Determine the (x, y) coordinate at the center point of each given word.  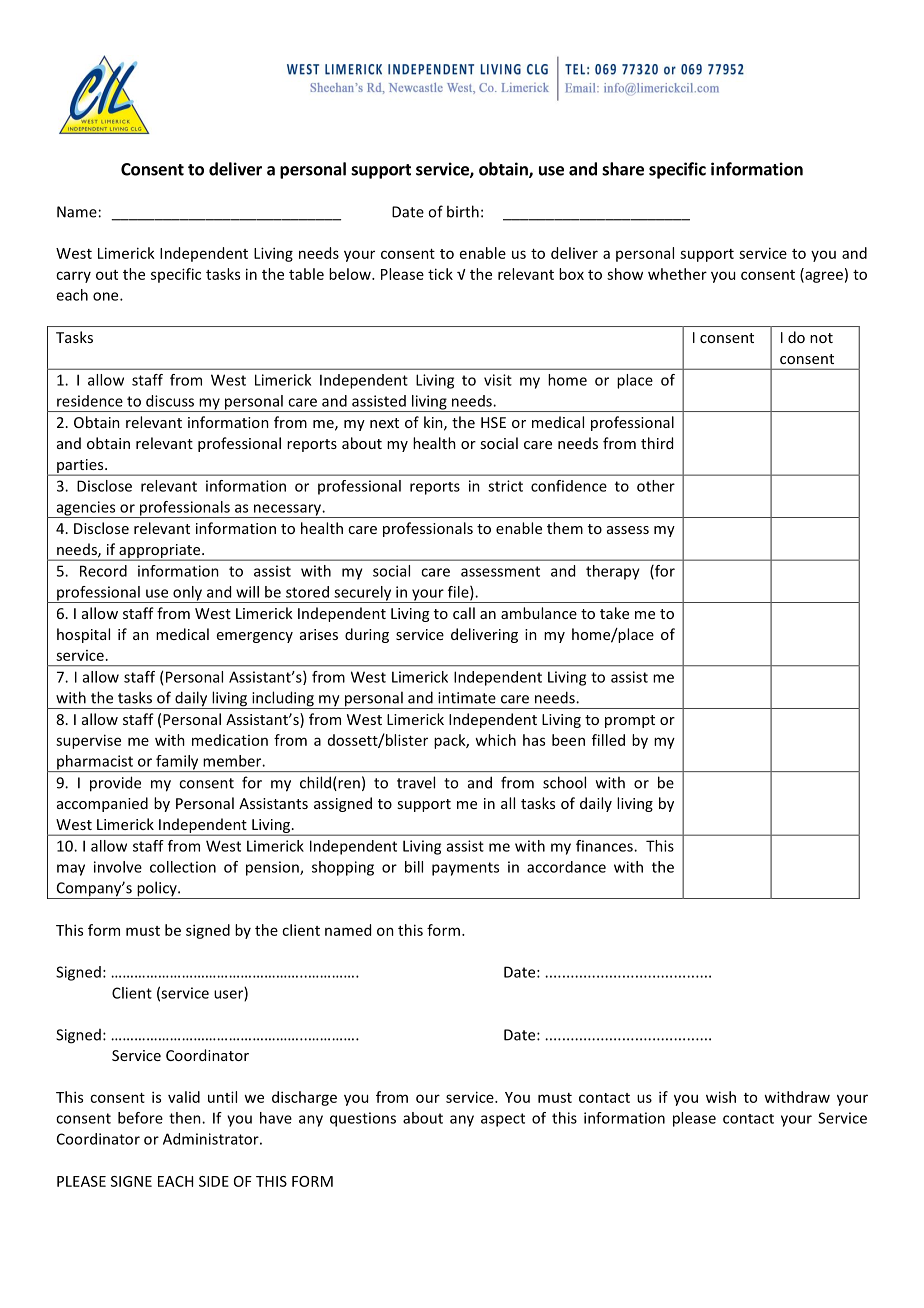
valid (184, 1097)
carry (73, 277)
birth (463, 211)
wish (721, 1097)
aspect (503, 1120)
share (623, 169)
